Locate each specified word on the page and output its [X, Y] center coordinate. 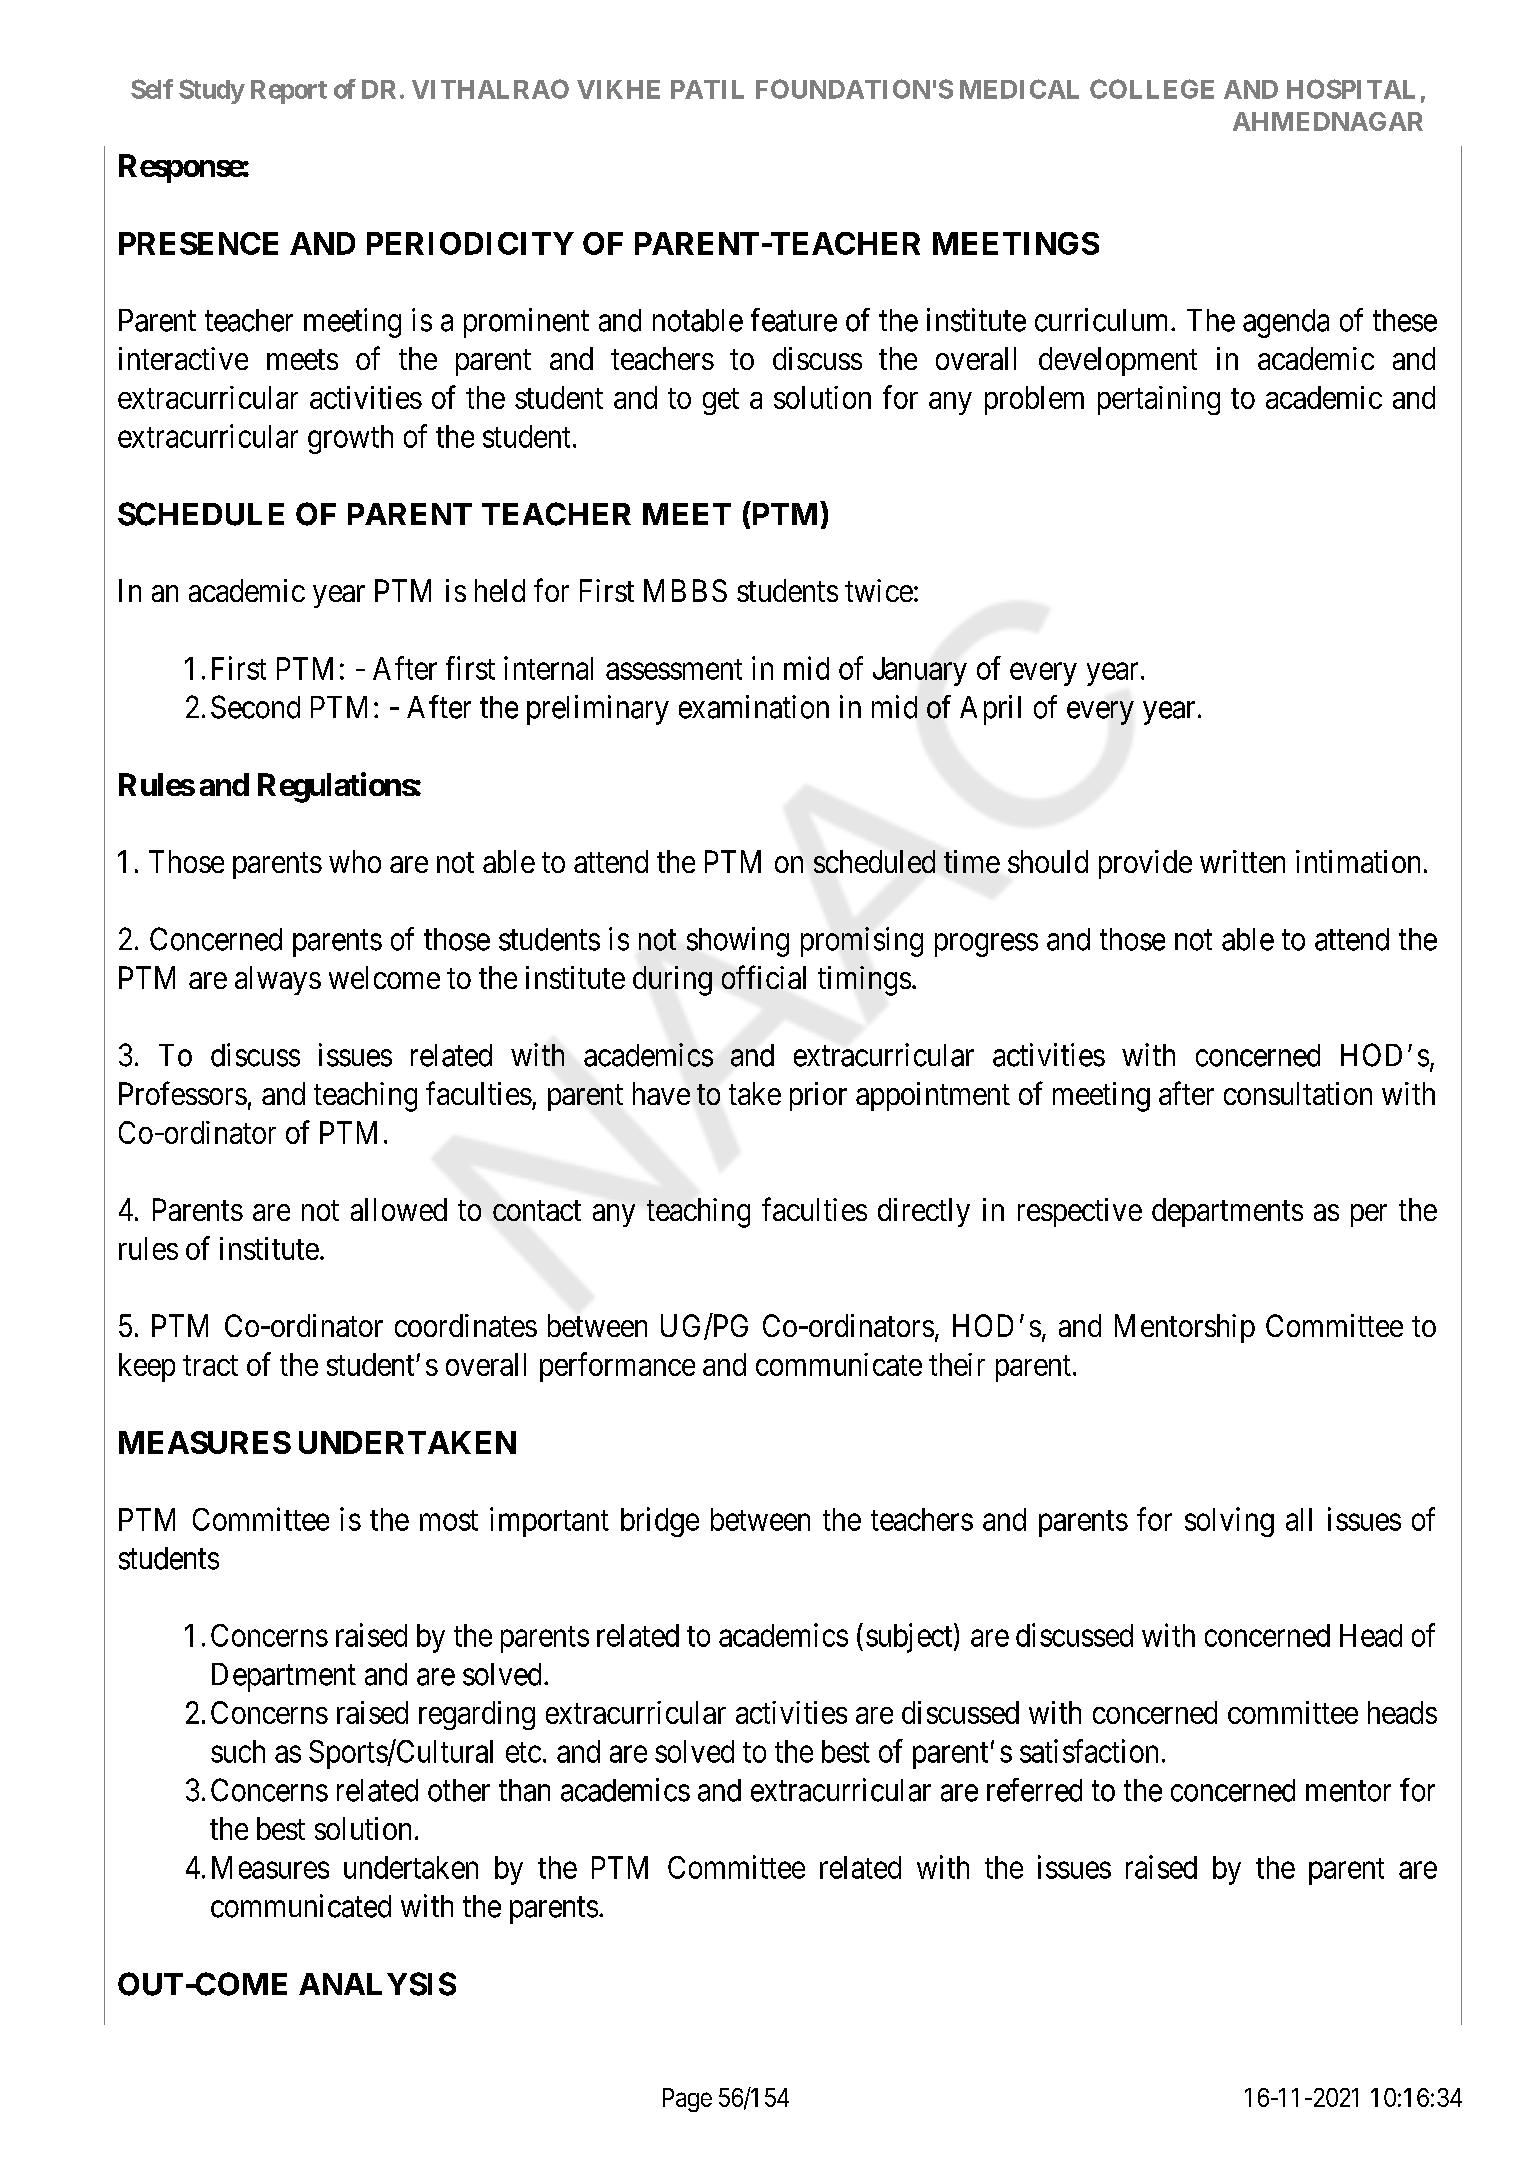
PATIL [707, 89]
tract [210, 1365]
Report [289, 92]
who [355, 861]
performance [617, 1367]
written [1242, 861]
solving [1229, 1522]
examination [754, 707]
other [459, 1790]
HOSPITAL [1351, 89]
